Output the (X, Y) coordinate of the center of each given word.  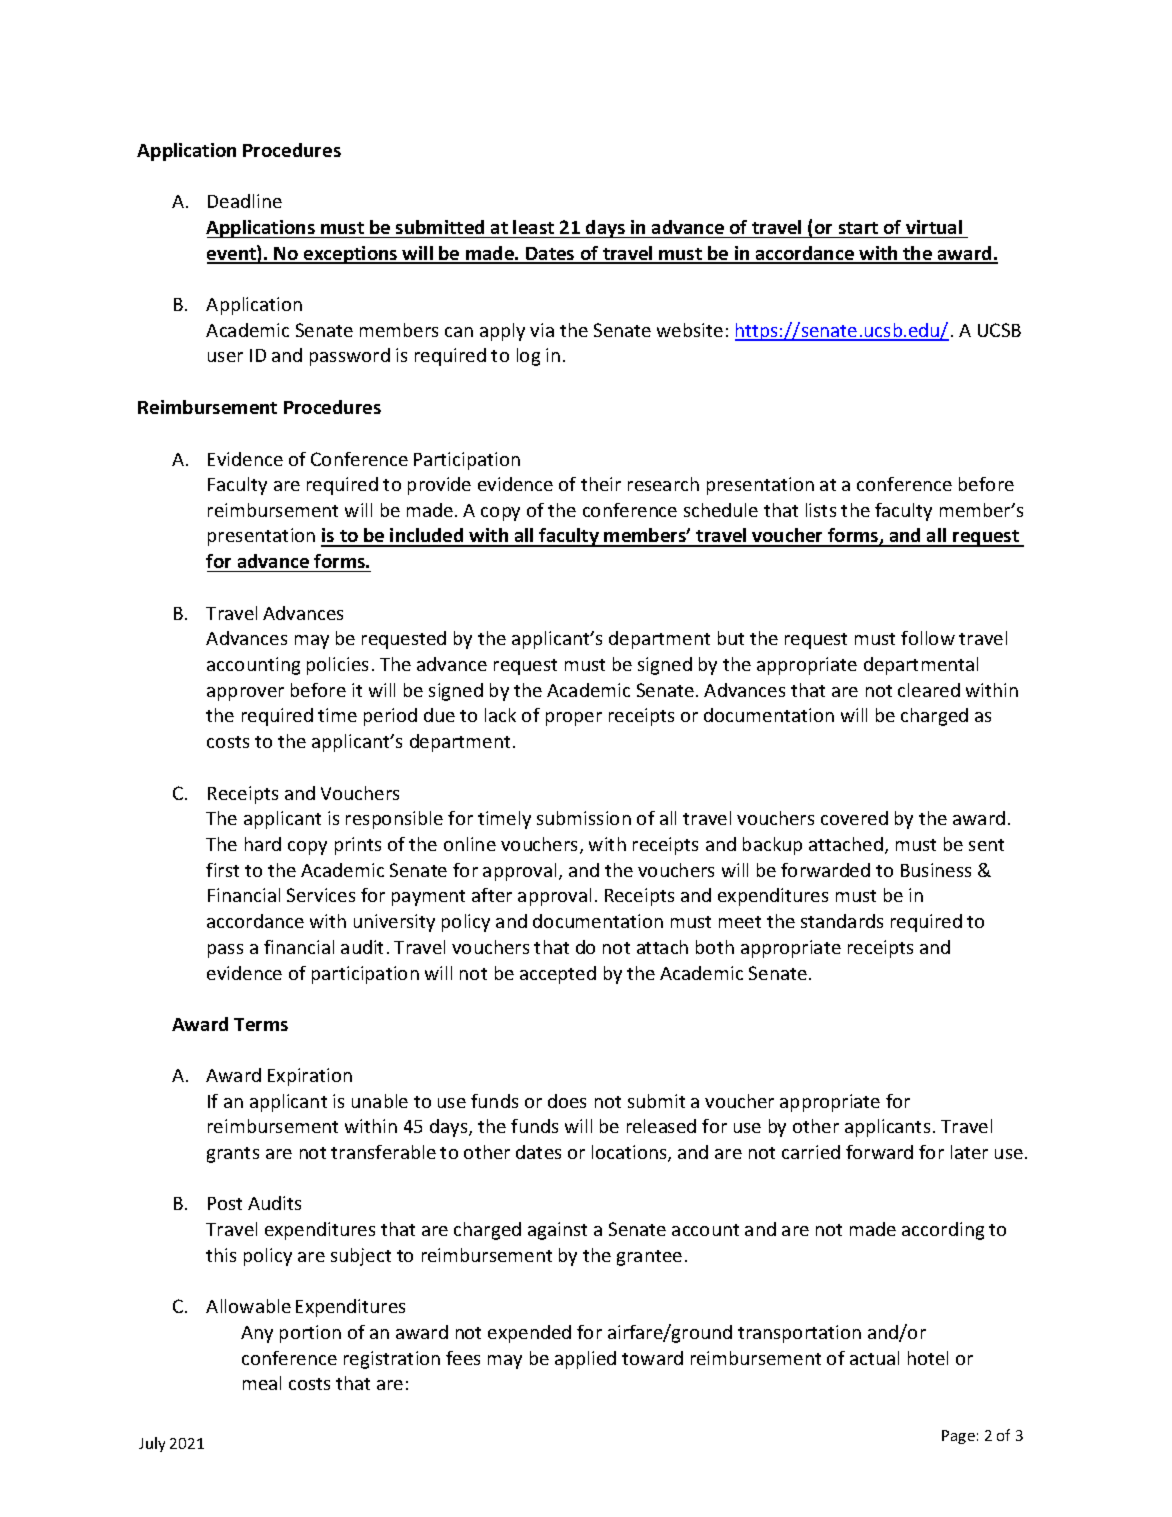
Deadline (245, 201)
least (533, 227)
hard (263, 844)
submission (584, 818)
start (858, 228)
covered (854, 818)
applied (585, 1360)
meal (262, 1383)
